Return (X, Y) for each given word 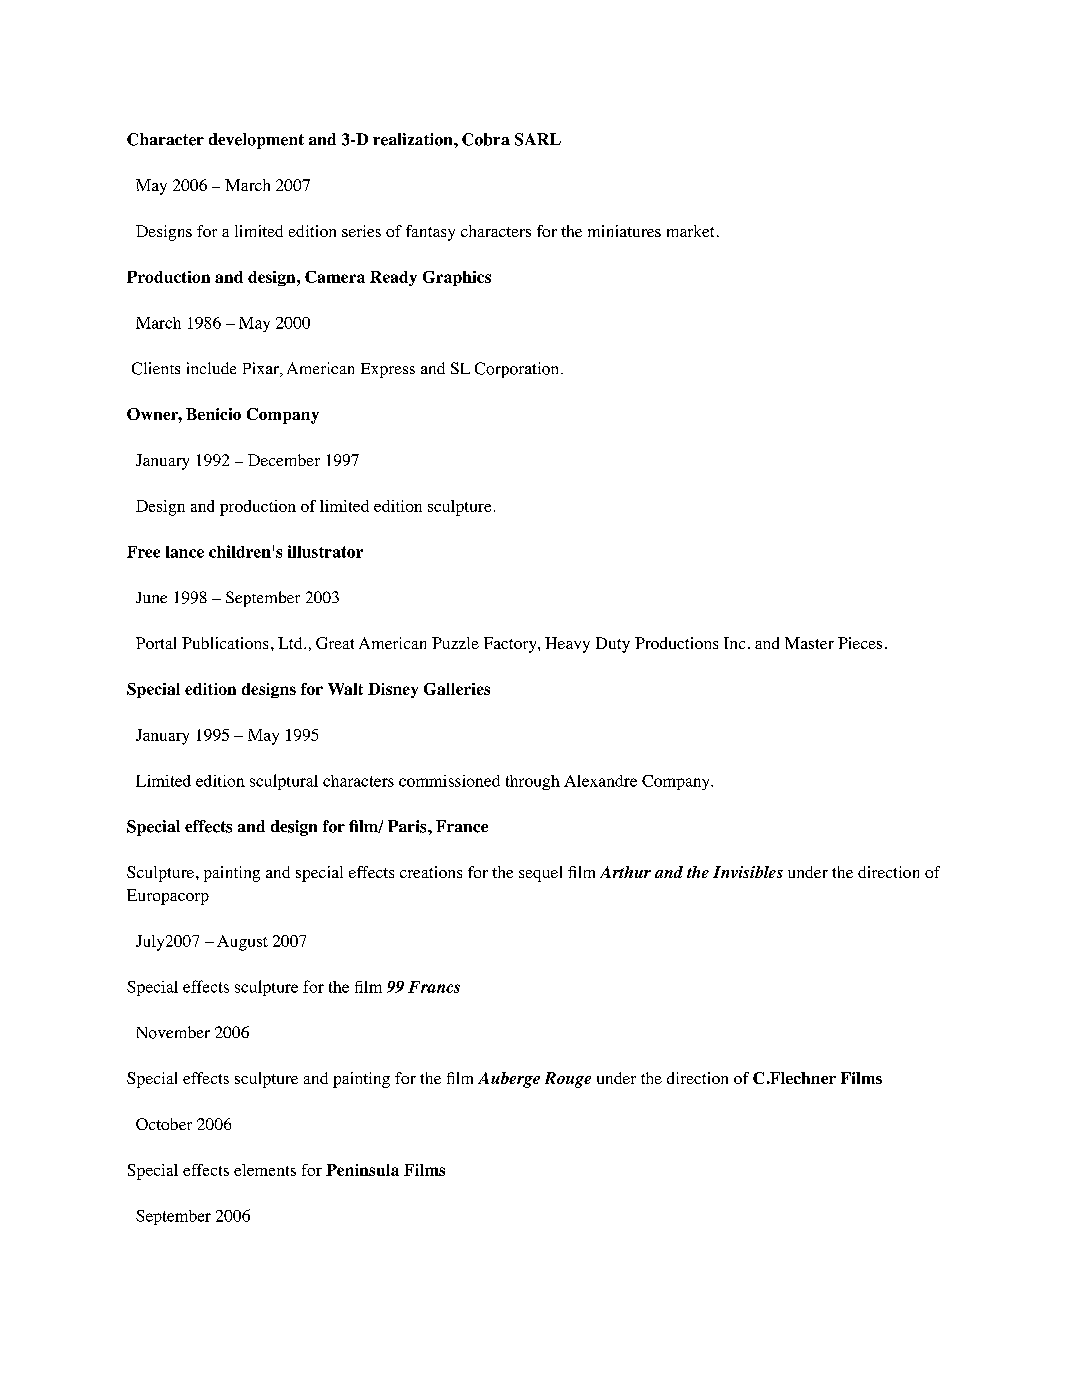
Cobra (486, 139)
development (256, 141)
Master (809, 643)
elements (265, 1170)
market (690, 231)
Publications (225, 643)
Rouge (568, 1080)
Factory (511, 645)
